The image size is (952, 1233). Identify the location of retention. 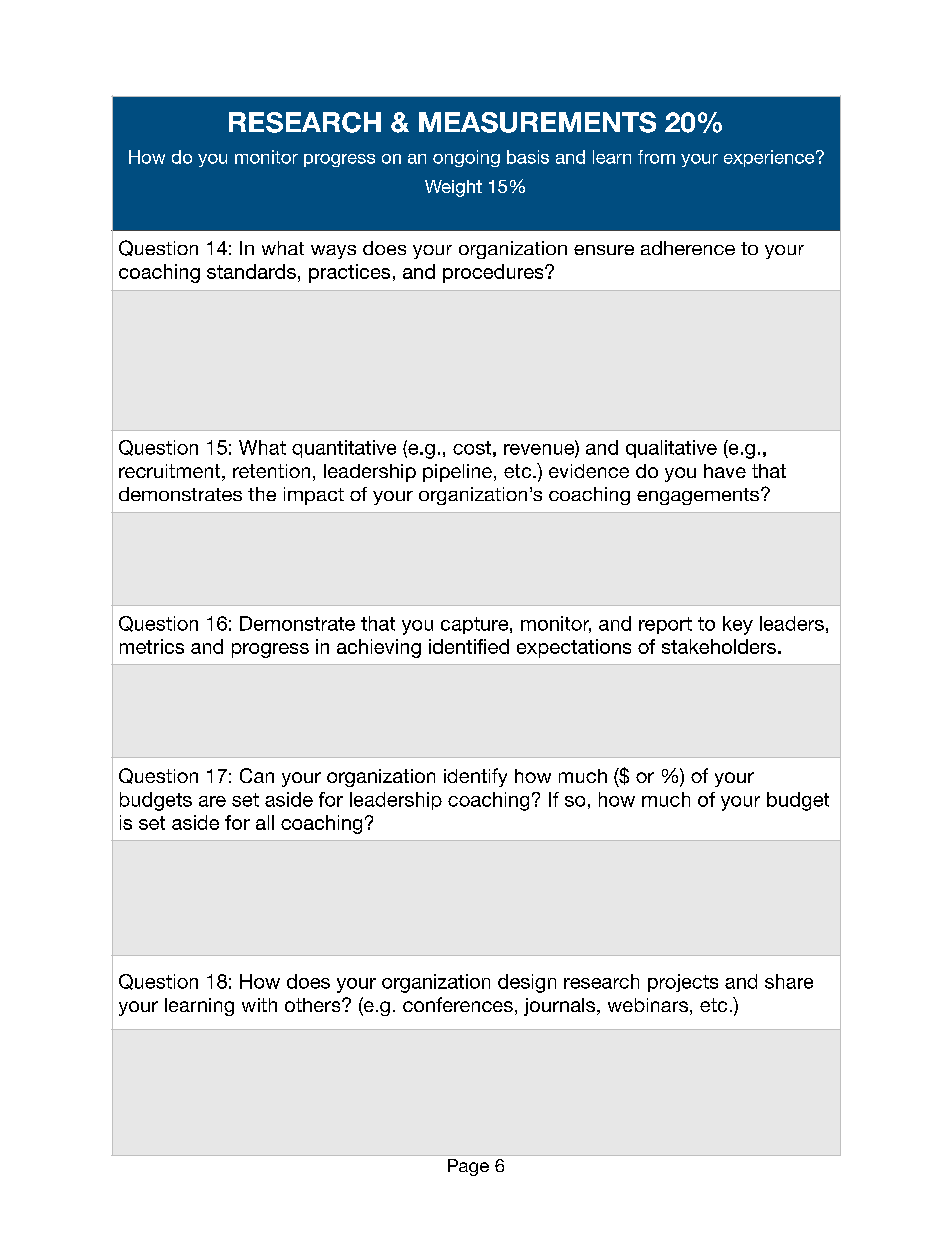
(271, 471).
